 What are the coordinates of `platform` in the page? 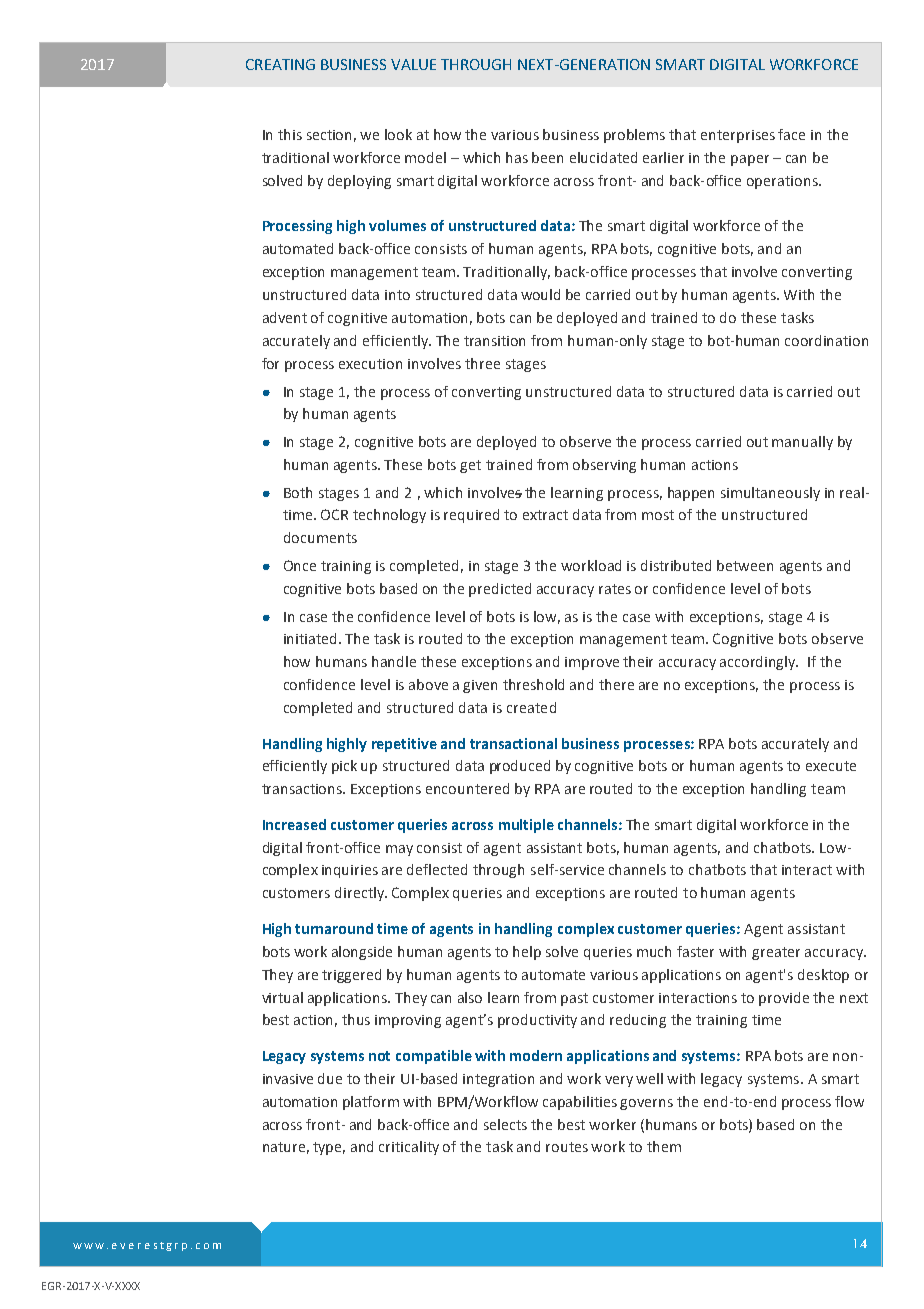 It's located at (371, 1103).
